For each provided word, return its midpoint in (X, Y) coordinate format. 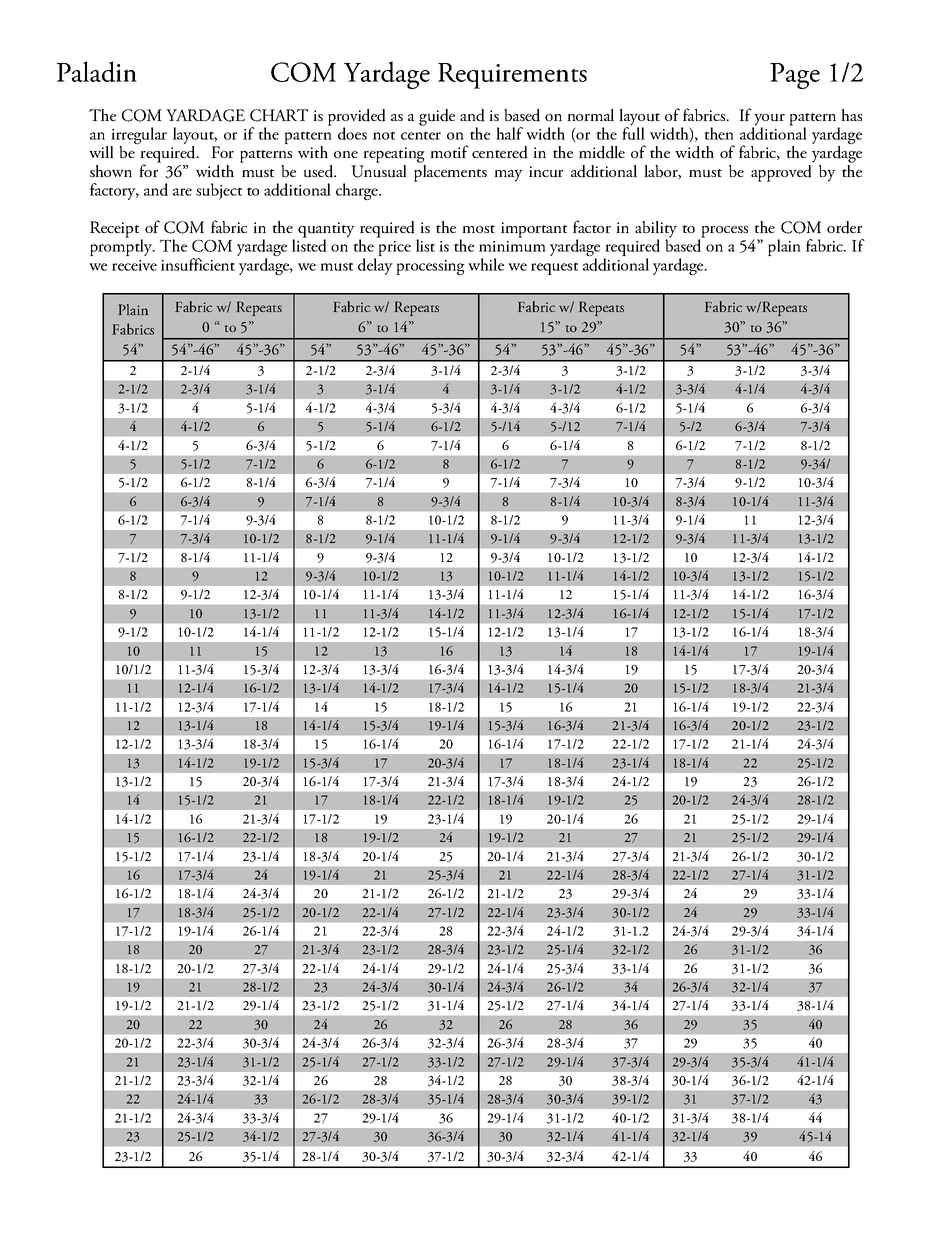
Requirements (512, 76)
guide (437, 117)
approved (782, 172)
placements (450, 172)
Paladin (97, 71)
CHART (279, 115)
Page (795, 76)
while (486, 264)
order (844, 227)
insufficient (198, 264)
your (769, 121)
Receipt (116, 230)
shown (111, 171)
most (478, 229)
